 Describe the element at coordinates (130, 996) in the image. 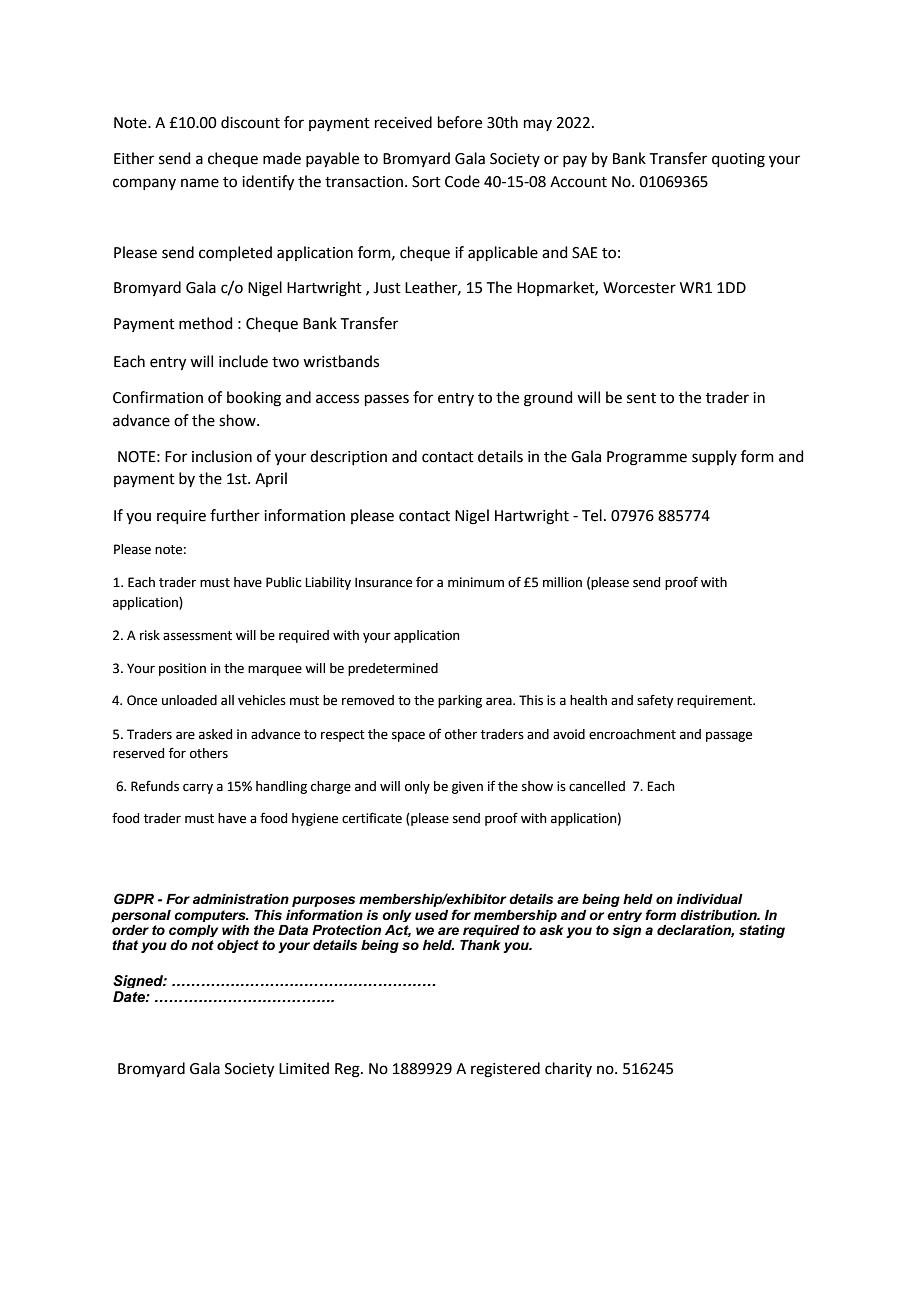

I see `Date` at that location.
